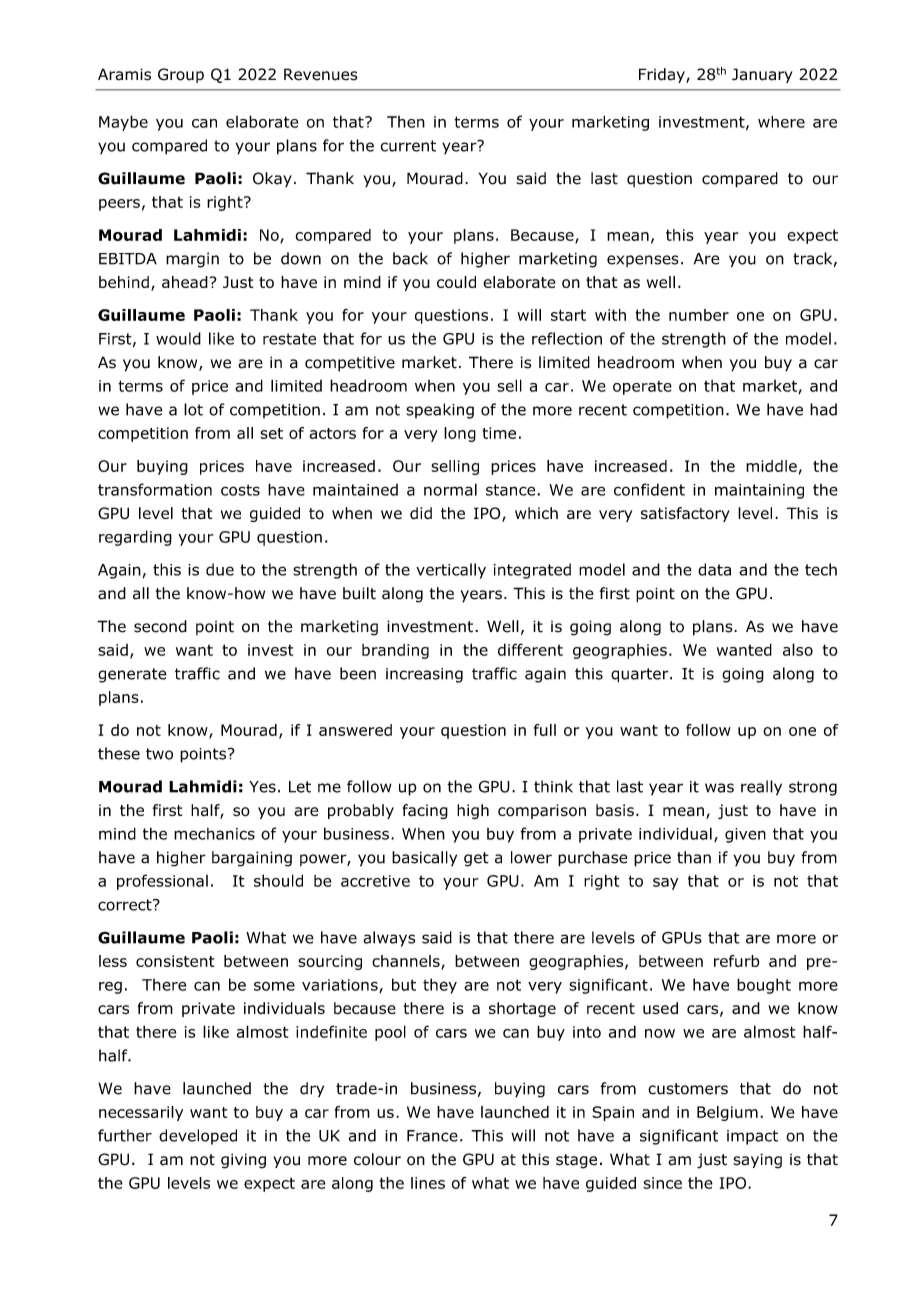 The image size is (924, 1308). What do you see at coordinates (432, 1136) in the screenshot?
I see `France` at bounding box center [432, 1136].
